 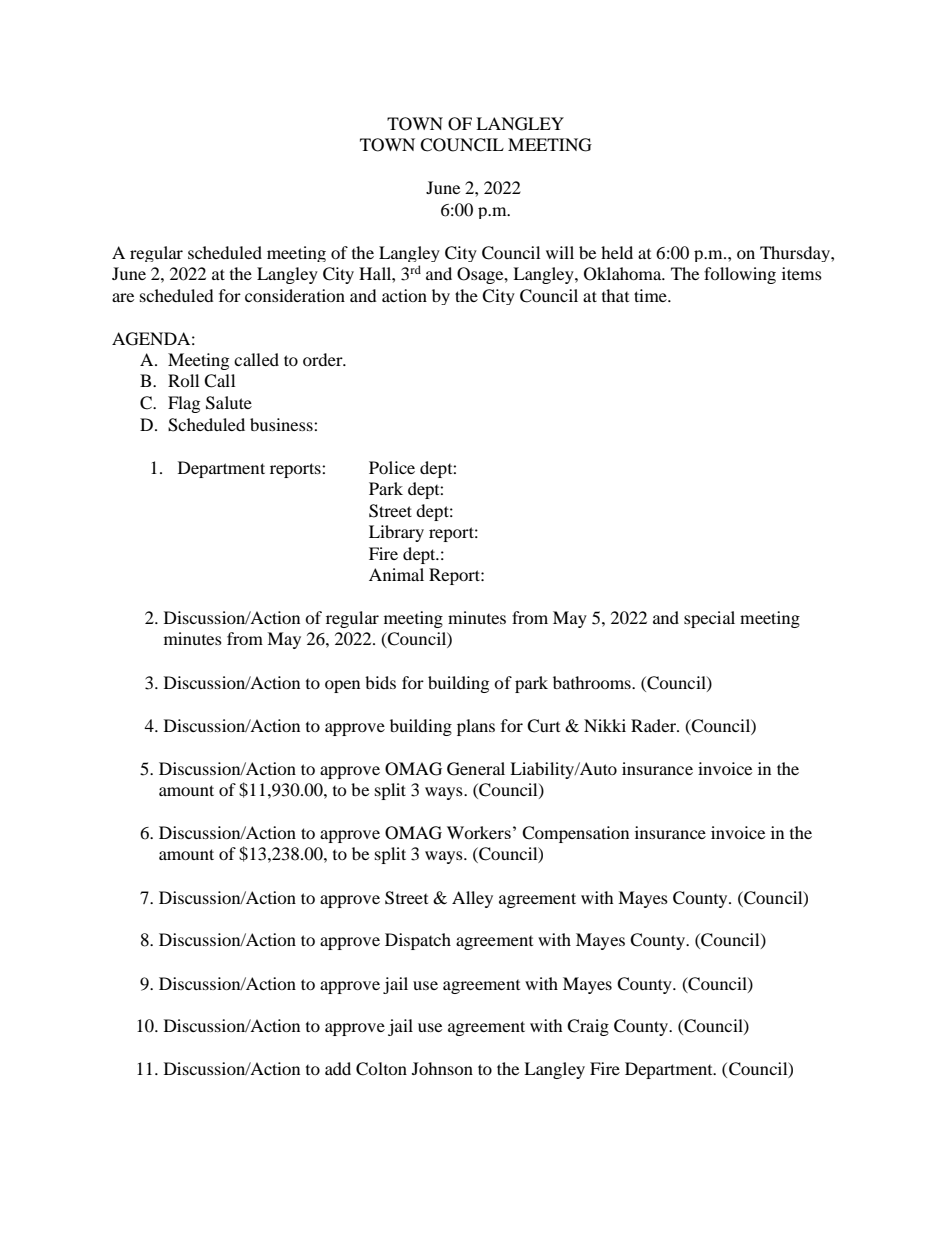 What do you see at coordinates (560, 252) in the screenshot?
I see `will` at bounding box center [560, 252].
